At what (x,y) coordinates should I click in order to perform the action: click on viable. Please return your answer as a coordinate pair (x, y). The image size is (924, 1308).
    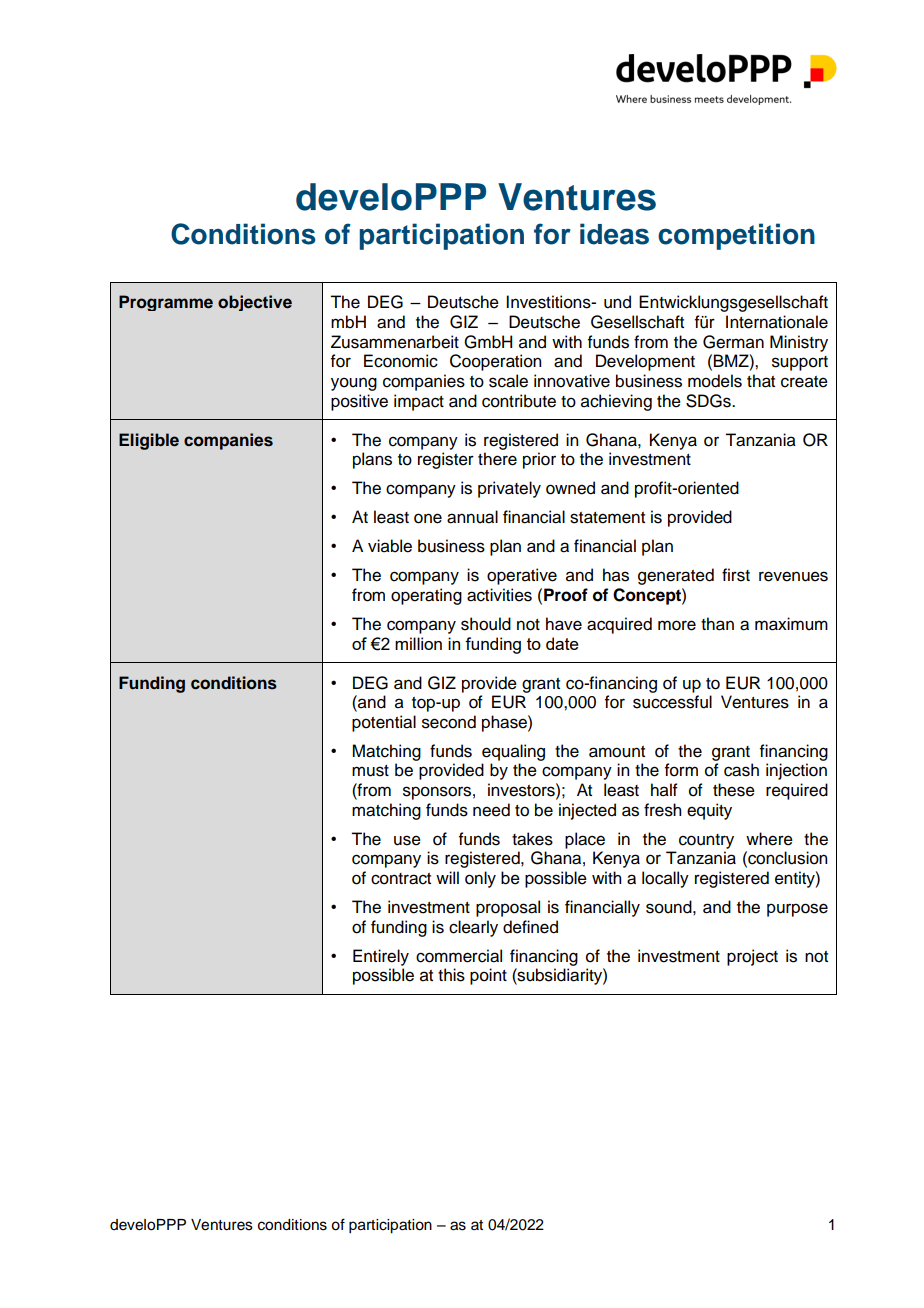
    Looking at the image, I should click on (390, 546).
